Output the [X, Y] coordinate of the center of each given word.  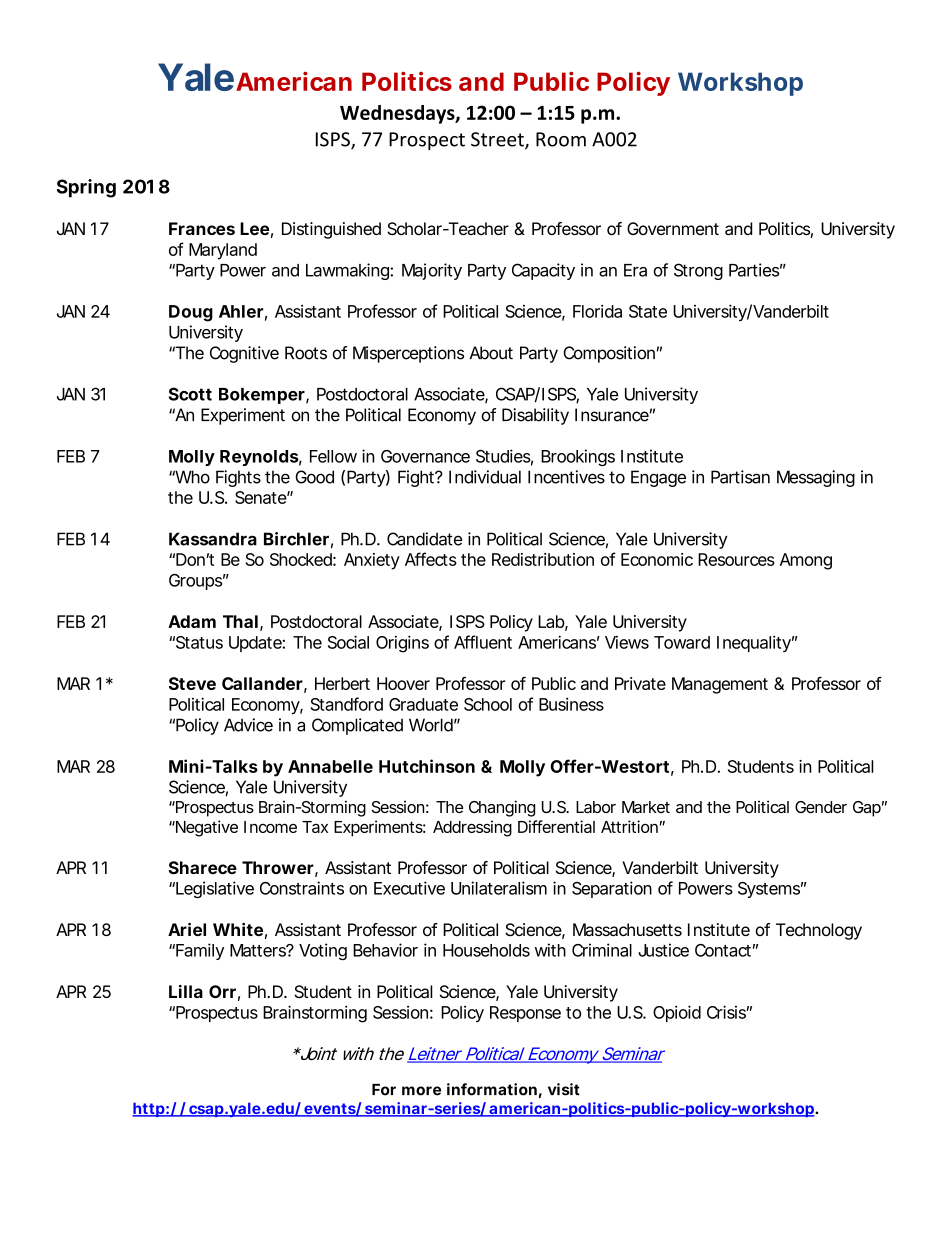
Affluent [483, 642]
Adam [192, 621]
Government [673, 228]
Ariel [187, 929]
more [421, 1091]
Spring [86, 188]
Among [806, 561]
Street [498, 140]
